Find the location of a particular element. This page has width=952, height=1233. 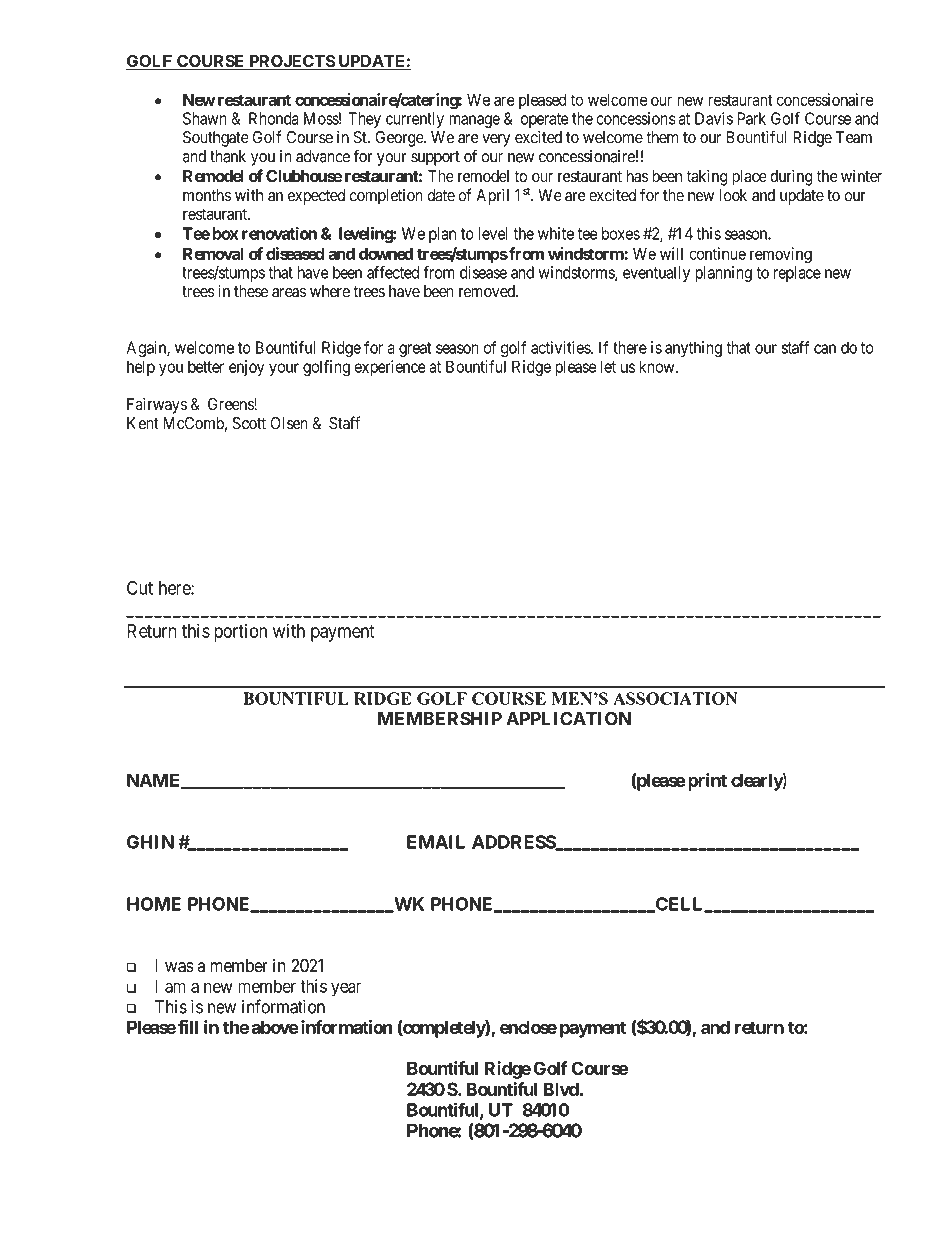

thank is located at coordinates (228, 156).
